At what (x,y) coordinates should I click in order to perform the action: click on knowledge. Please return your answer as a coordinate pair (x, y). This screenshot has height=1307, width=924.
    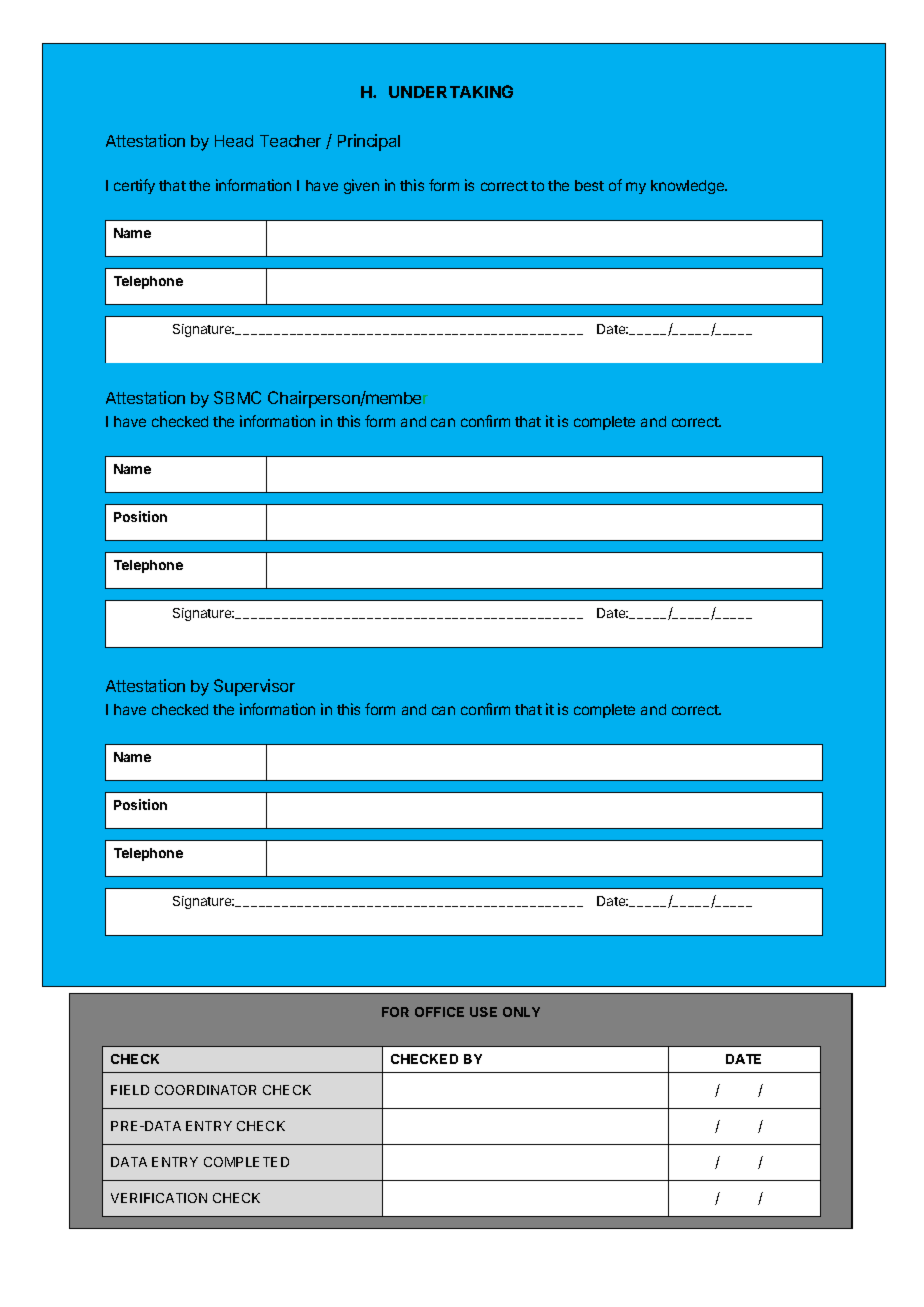
    Looking at the image, I should click on (688, 187).
